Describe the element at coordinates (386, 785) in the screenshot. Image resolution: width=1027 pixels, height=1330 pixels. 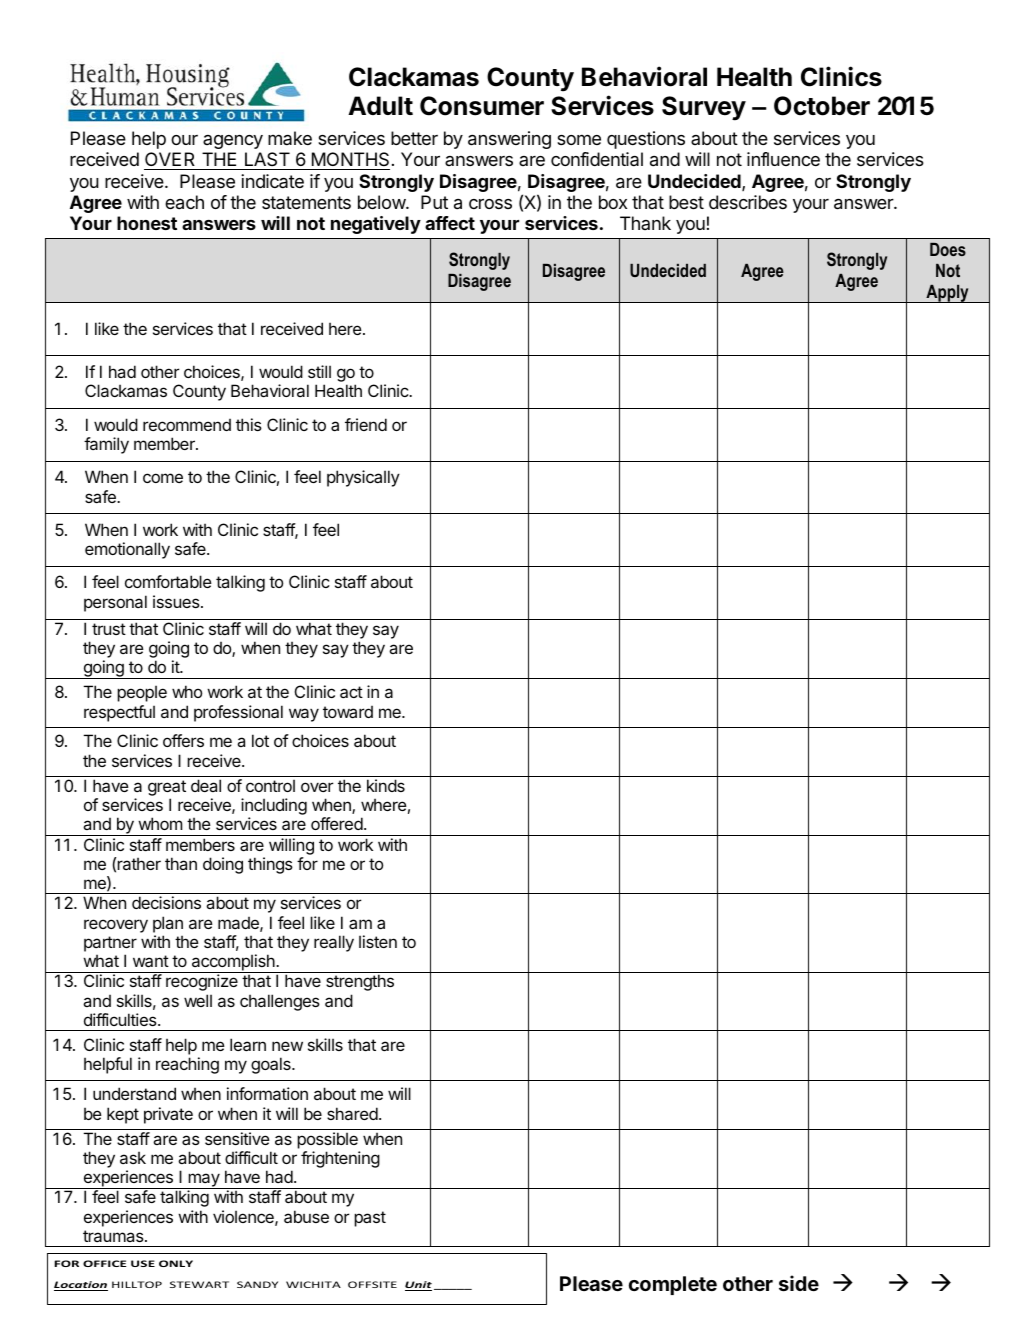
I see `kinds` at that location.
